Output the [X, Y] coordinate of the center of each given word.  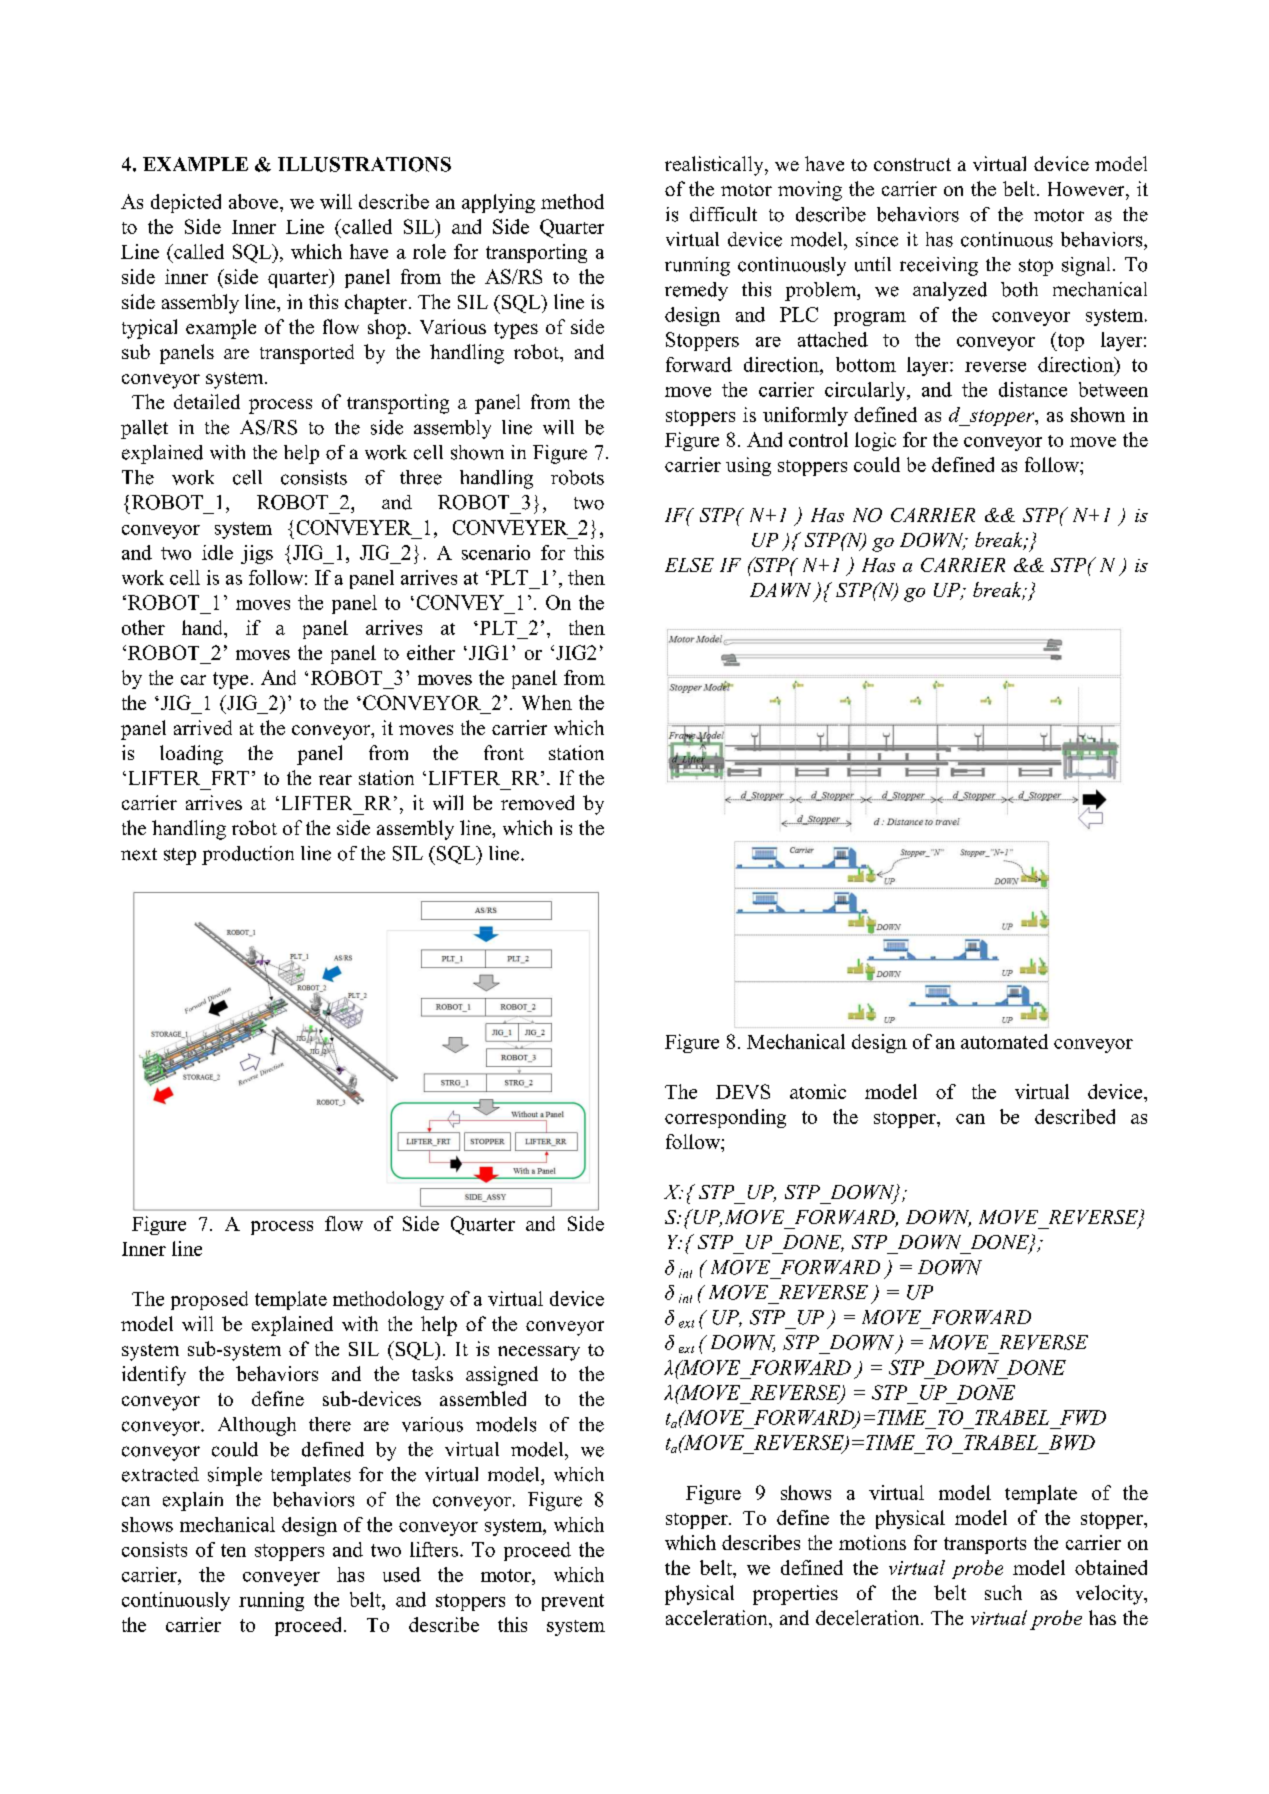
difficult [723, 214]
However [1087, 189]
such [1003, 1592]
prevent [573, 1602]
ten [233, 1550]
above [255, 201]
